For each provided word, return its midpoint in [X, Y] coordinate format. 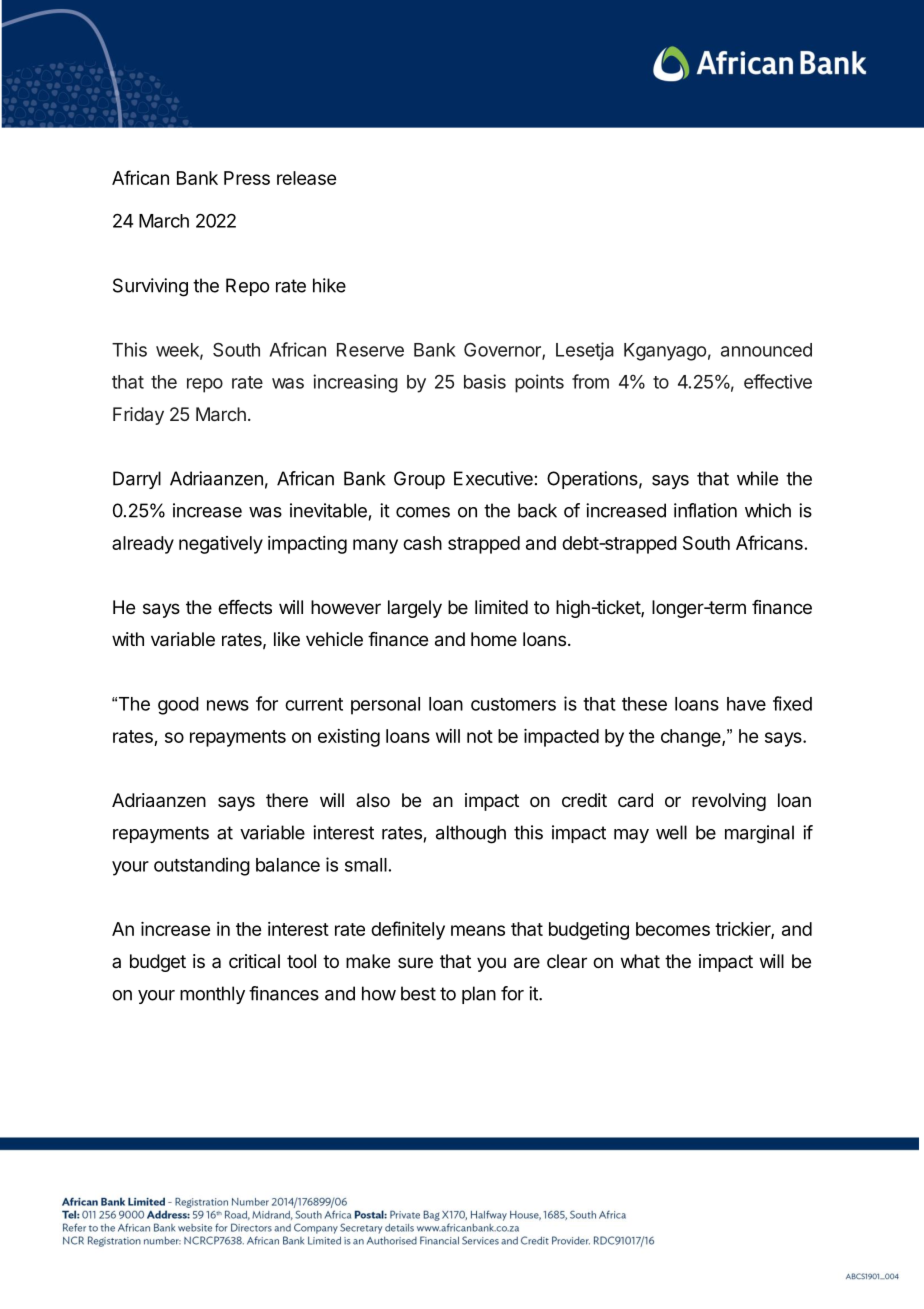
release [306, 178]
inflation [705, 510]
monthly [212, 995]
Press [247, 178]
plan [479, 995]
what [640, 961]
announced [766, 350]
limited [501, 607]
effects [245, 607]
